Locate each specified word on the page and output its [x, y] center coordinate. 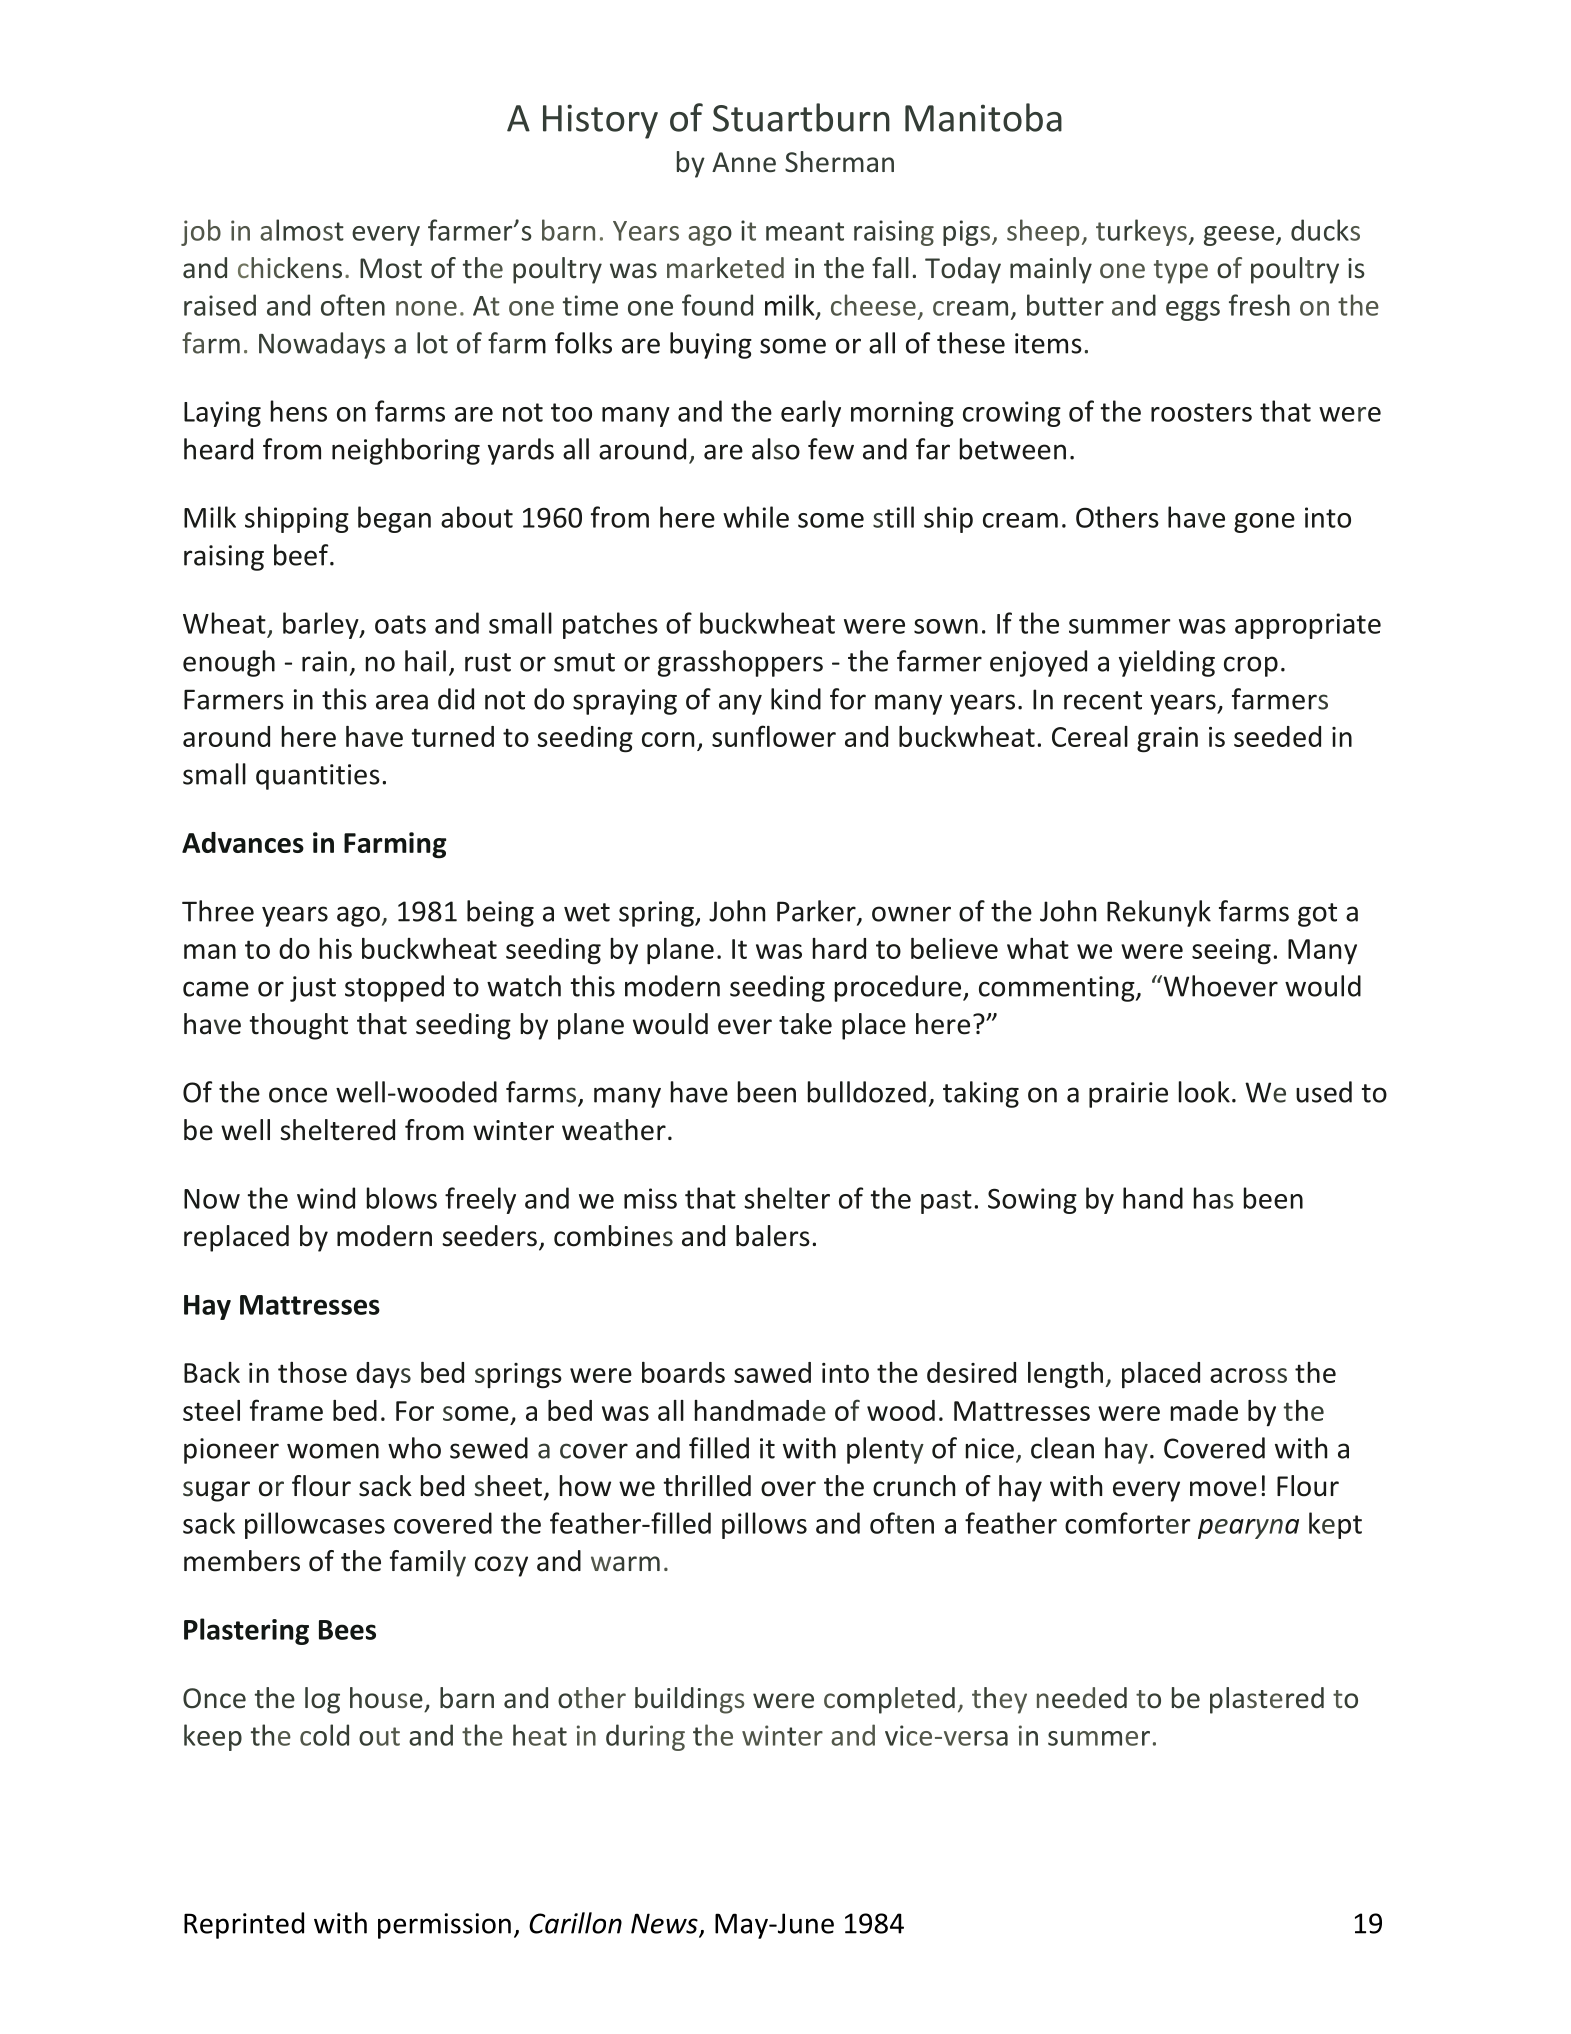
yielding [1167, 663]
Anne [744, 162]
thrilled [707, 1486]
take [805, 1024]
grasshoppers [740, 663]
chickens [290, 268]
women [333, 1451]
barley [322, 625]
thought [298, 1026]
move [1223, 1489]
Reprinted [244, 1925]
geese [1240, 236]
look [1204, 1092]
